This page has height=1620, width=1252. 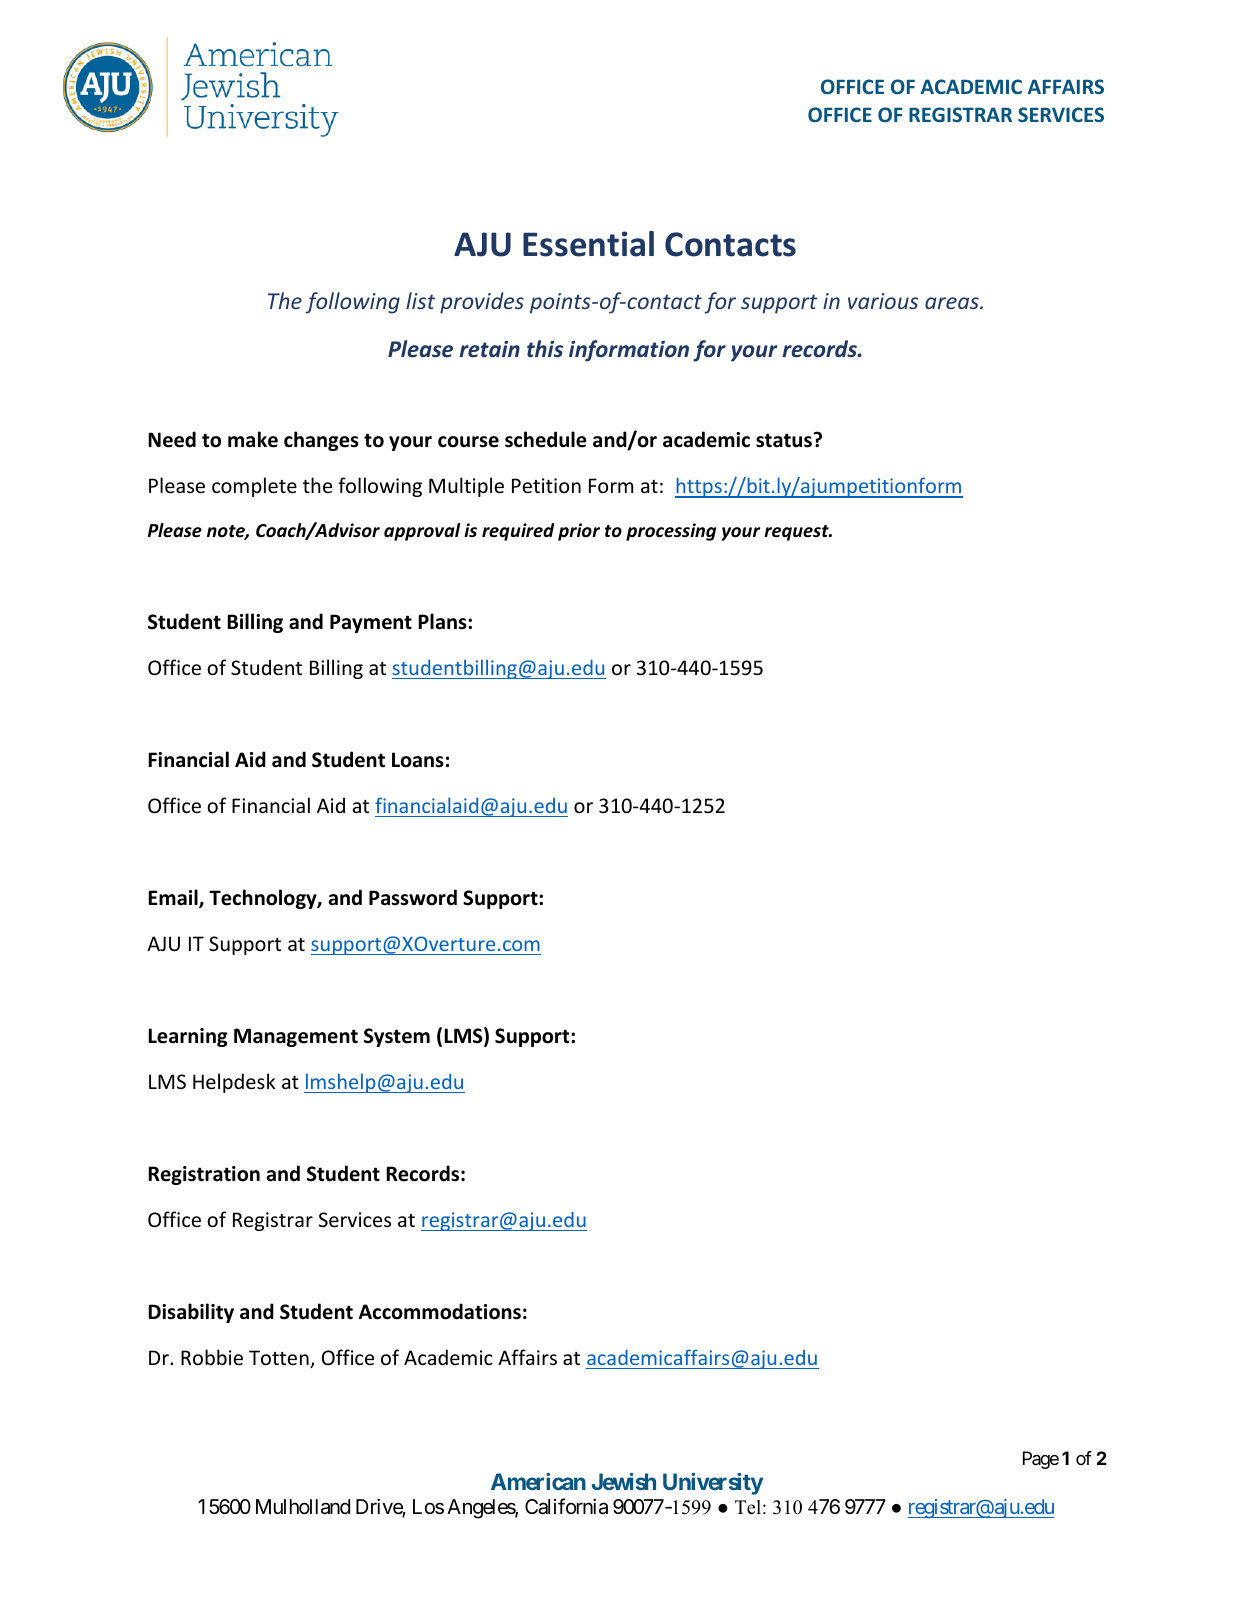 I want to click on American, so click(x=538, y=1481).
